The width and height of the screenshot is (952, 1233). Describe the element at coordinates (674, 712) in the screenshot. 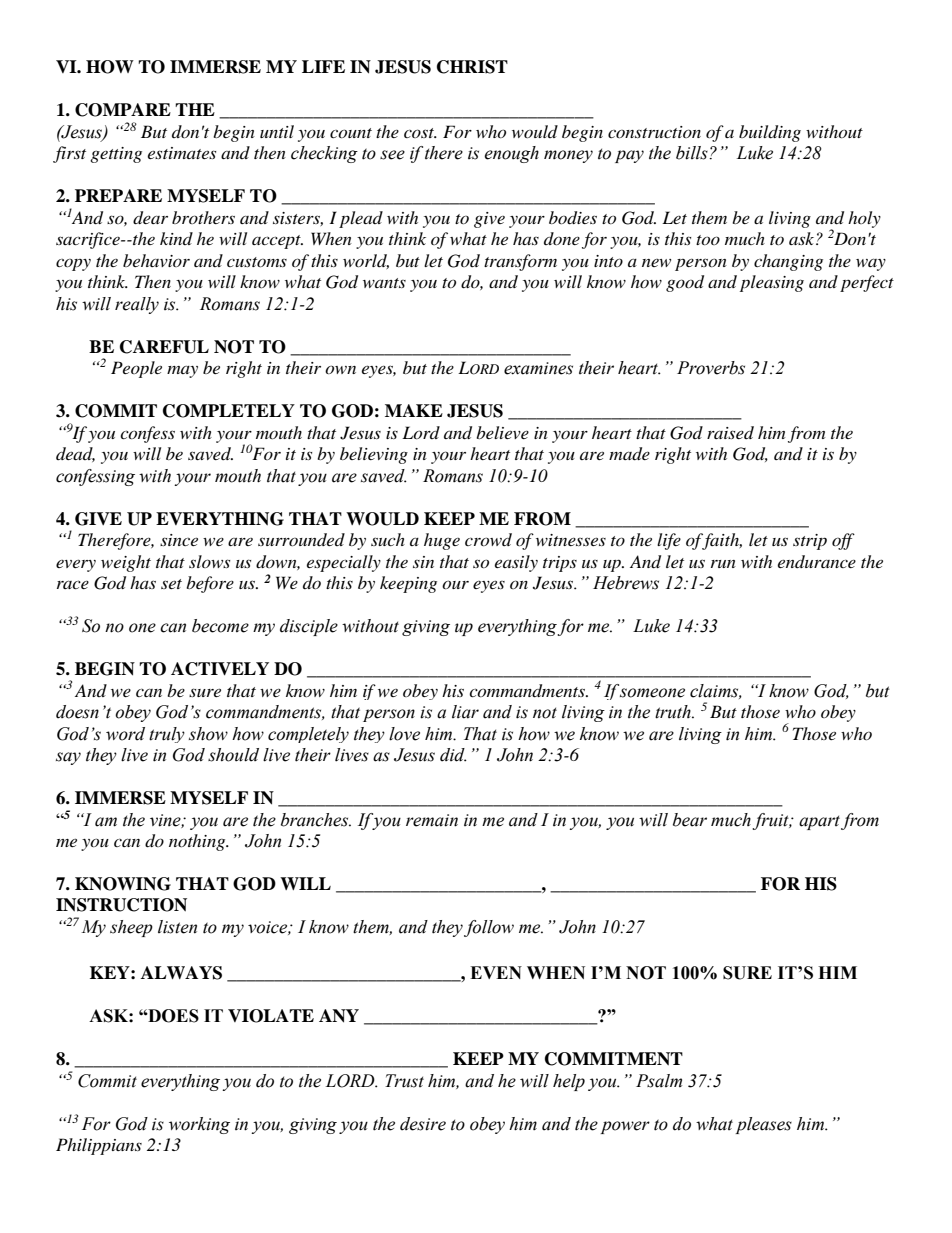

I see `truth` at that location.
